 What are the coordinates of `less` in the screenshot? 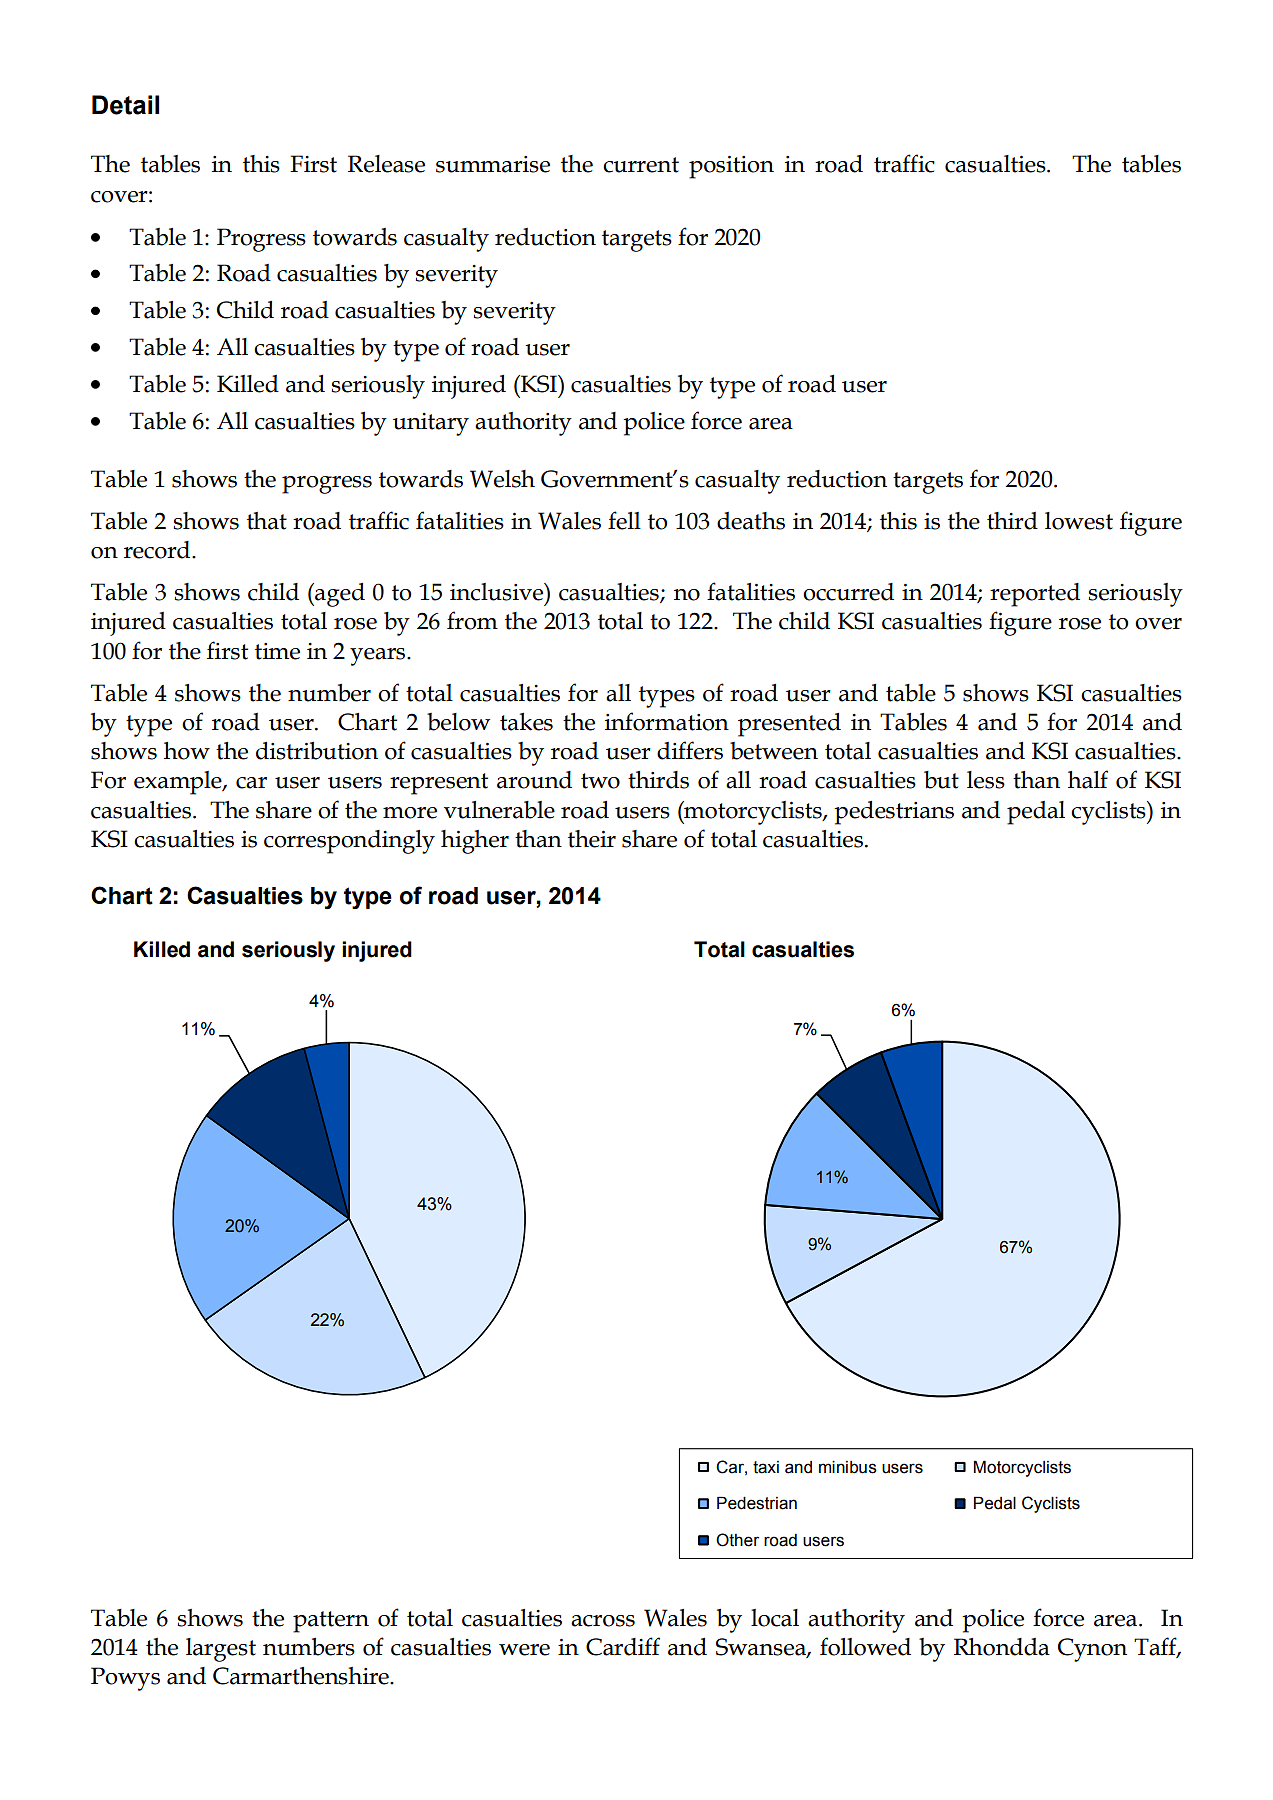 It's located at (986, 780).
